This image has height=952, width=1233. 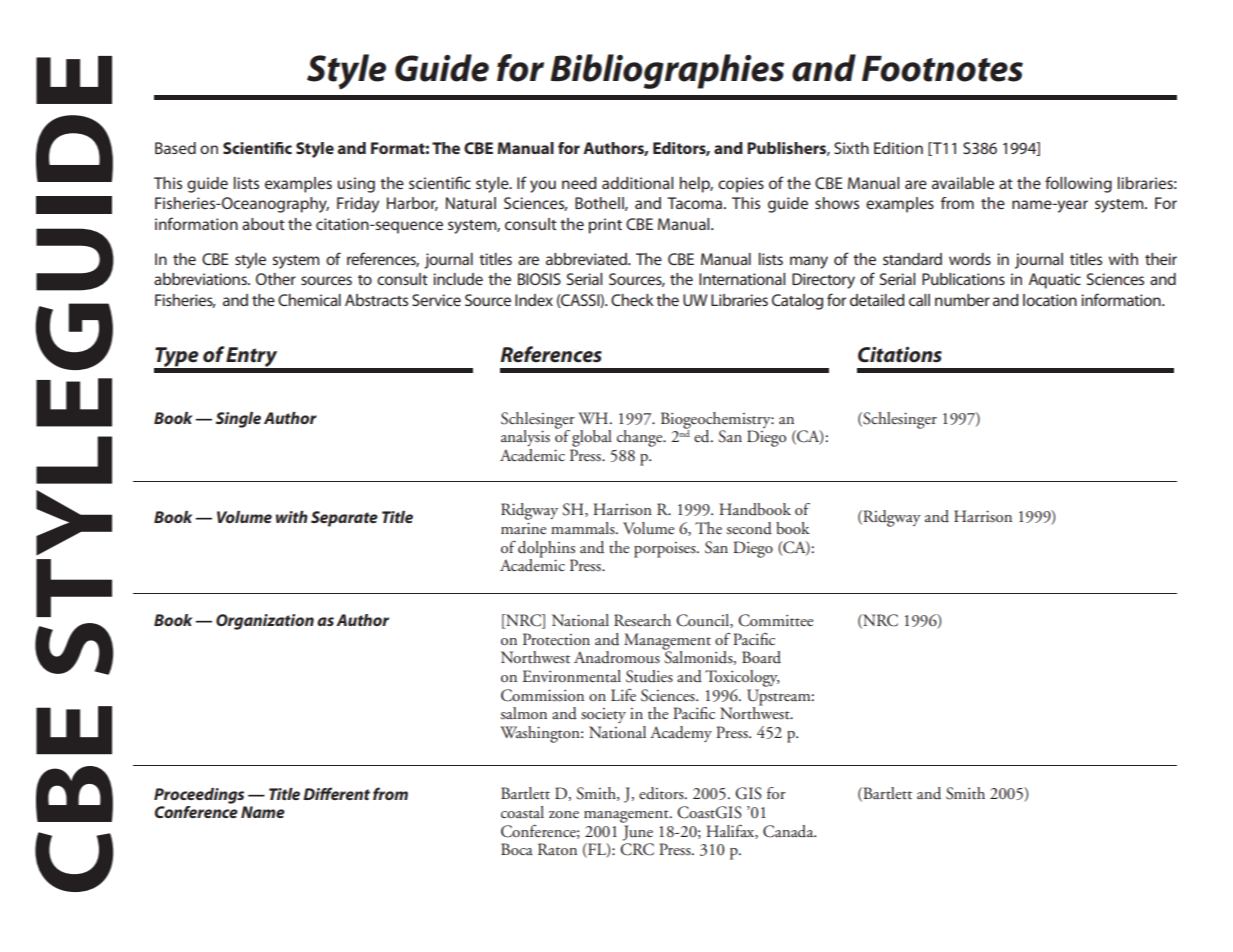 What do you see at coordinates (175, 148) in the image?
I see `Based` at bounding box center [175, 148].
